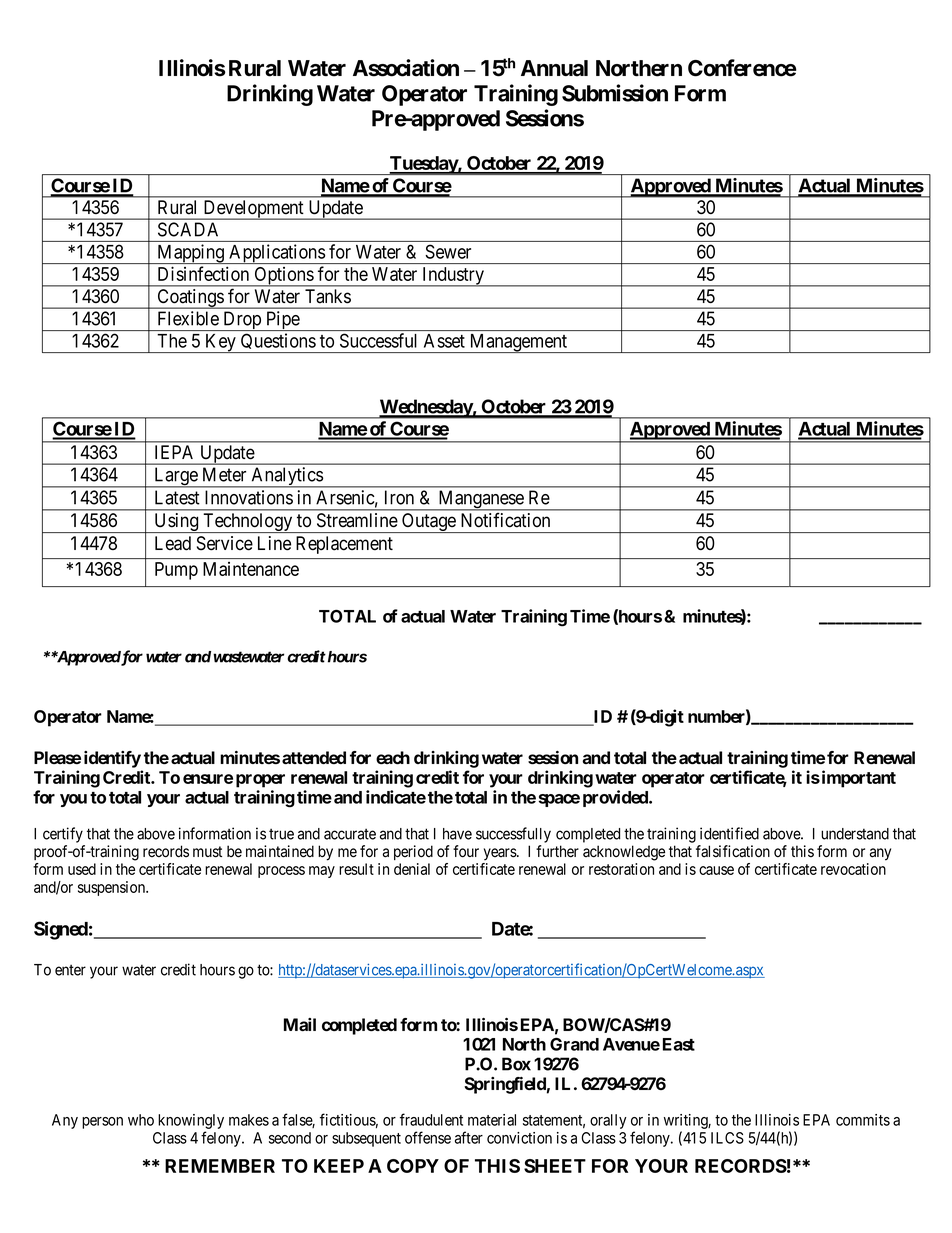 The width and height of the screenshot is (952, 1233). What do you see at coordinates (406, 68) in the screenshot?
I see `Association` at bounding box center [406, 68].
